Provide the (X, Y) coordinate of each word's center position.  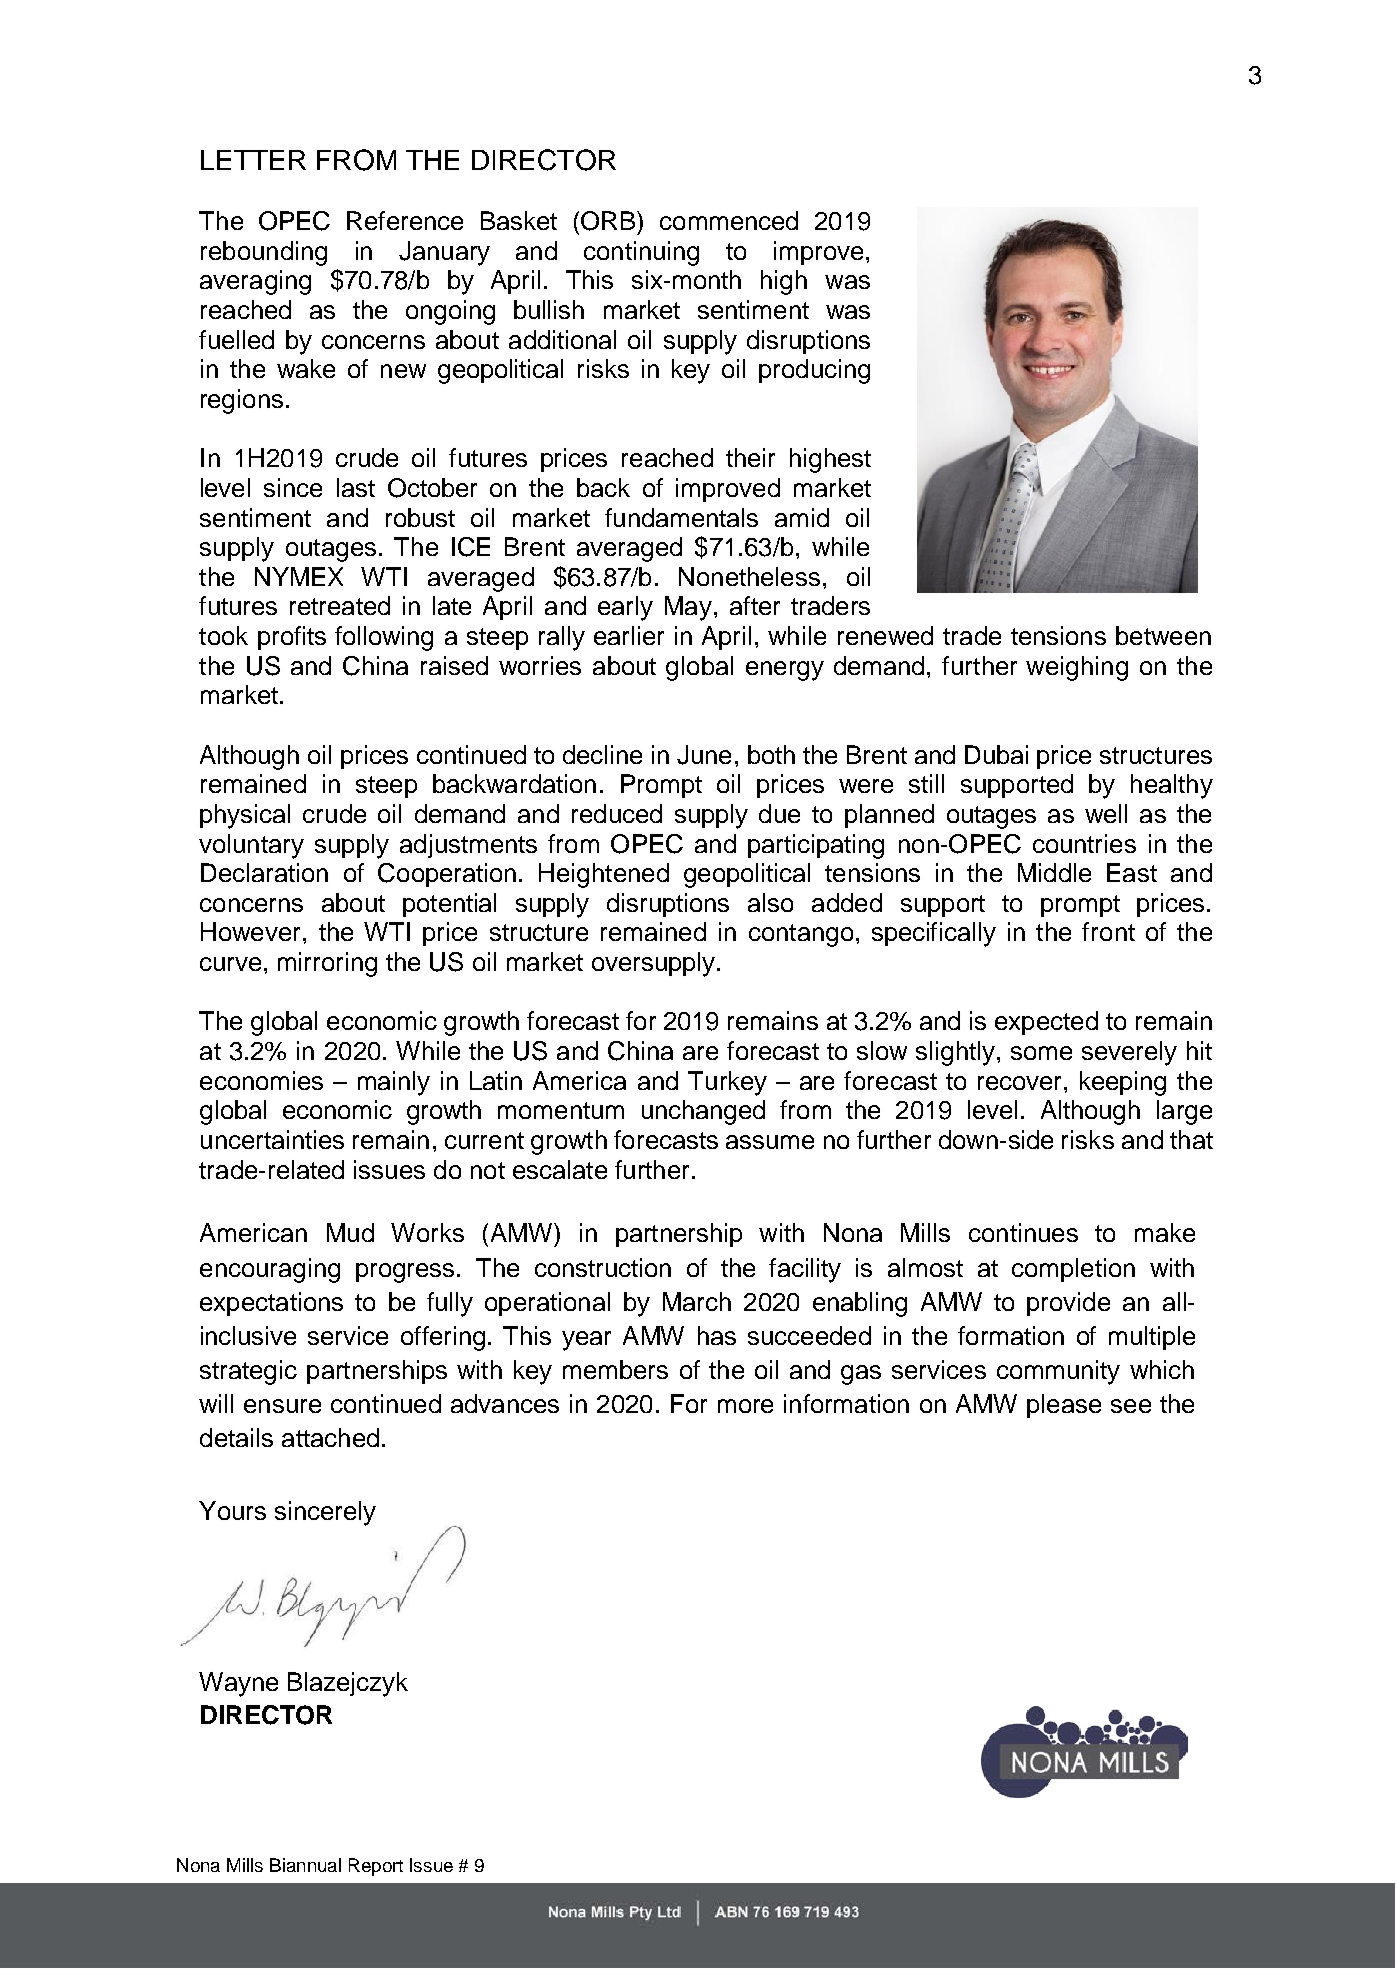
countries (1084, 843)
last (356, 487)
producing (814, 371)
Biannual (305, 1865)
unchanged (703, 1112)
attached (330, 1437)
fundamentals (681, 517)
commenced (729, 220)
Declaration (264, 872)
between (1163, 635)
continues (1023, 1232)
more (745, 1406)
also (770, 902)
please (1064, 1406)
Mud (350, 1232)
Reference (405, 220)
